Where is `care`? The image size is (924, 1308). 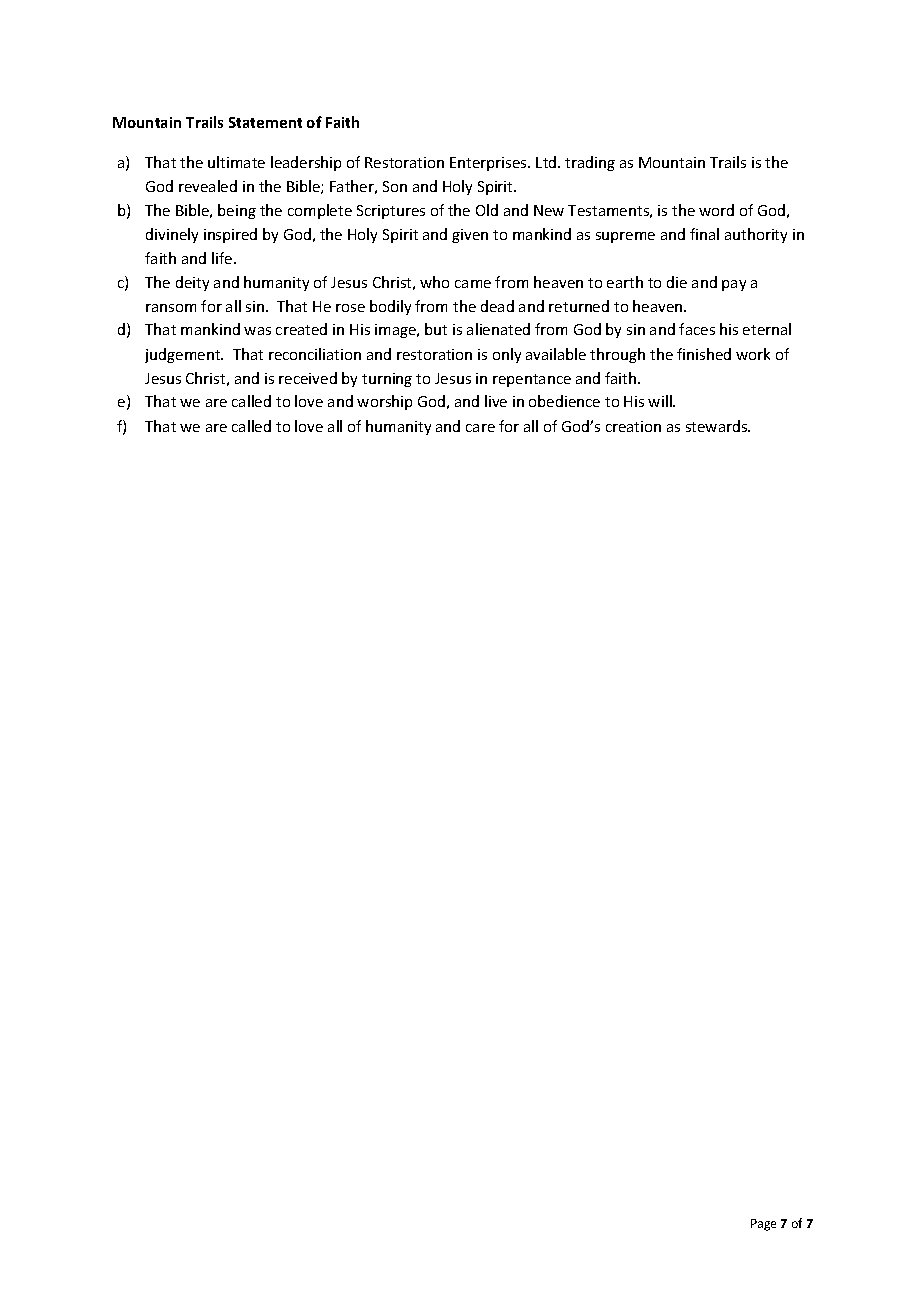
care is located at coordinates (480, 428).
